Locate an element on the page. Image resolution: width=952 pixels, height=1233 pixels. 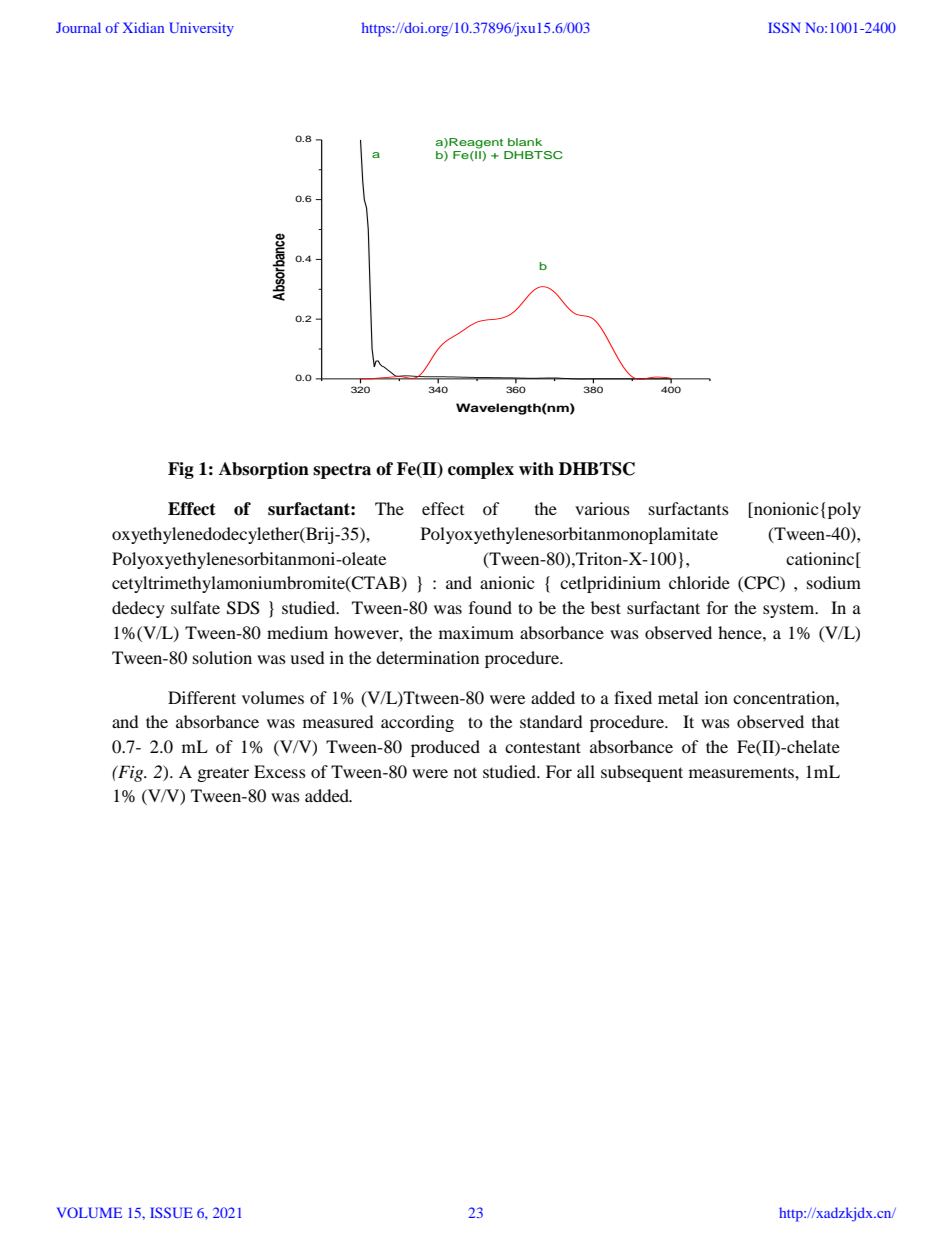
ISSN is located at coordinates (784, 27).
